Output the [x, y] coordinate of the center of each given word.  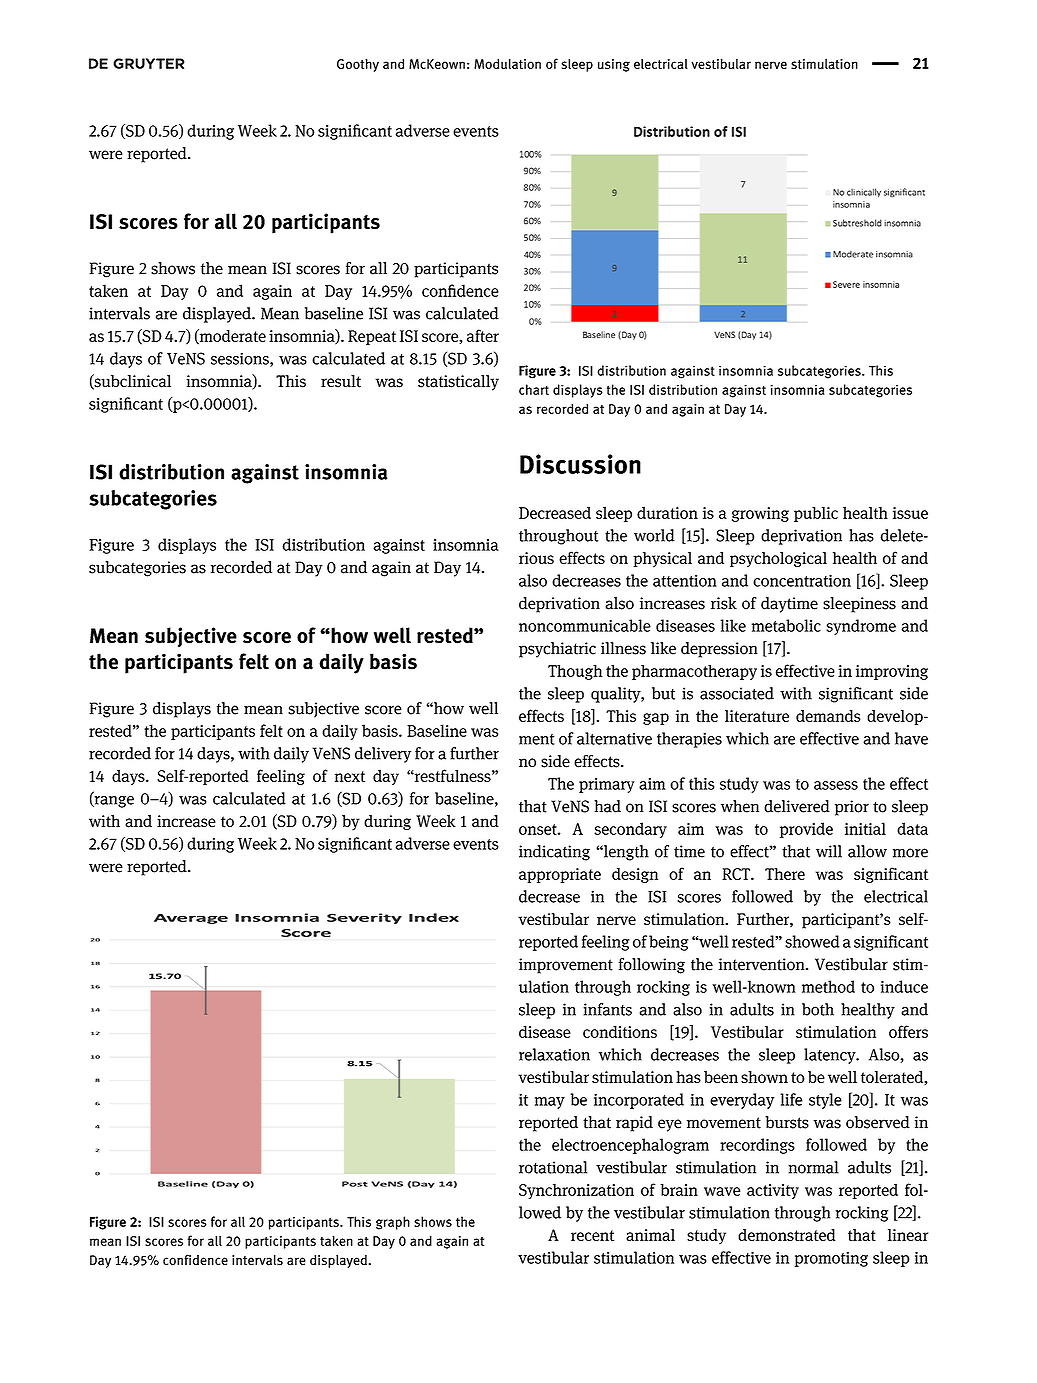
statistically [458, 383]
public [816, 514]
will [829, 851]
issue [910, 513]
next [350, 776]
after [483, 335]
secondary [630, 830]
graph [393, 1223]
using [614, 65]
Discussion [580, 464]
